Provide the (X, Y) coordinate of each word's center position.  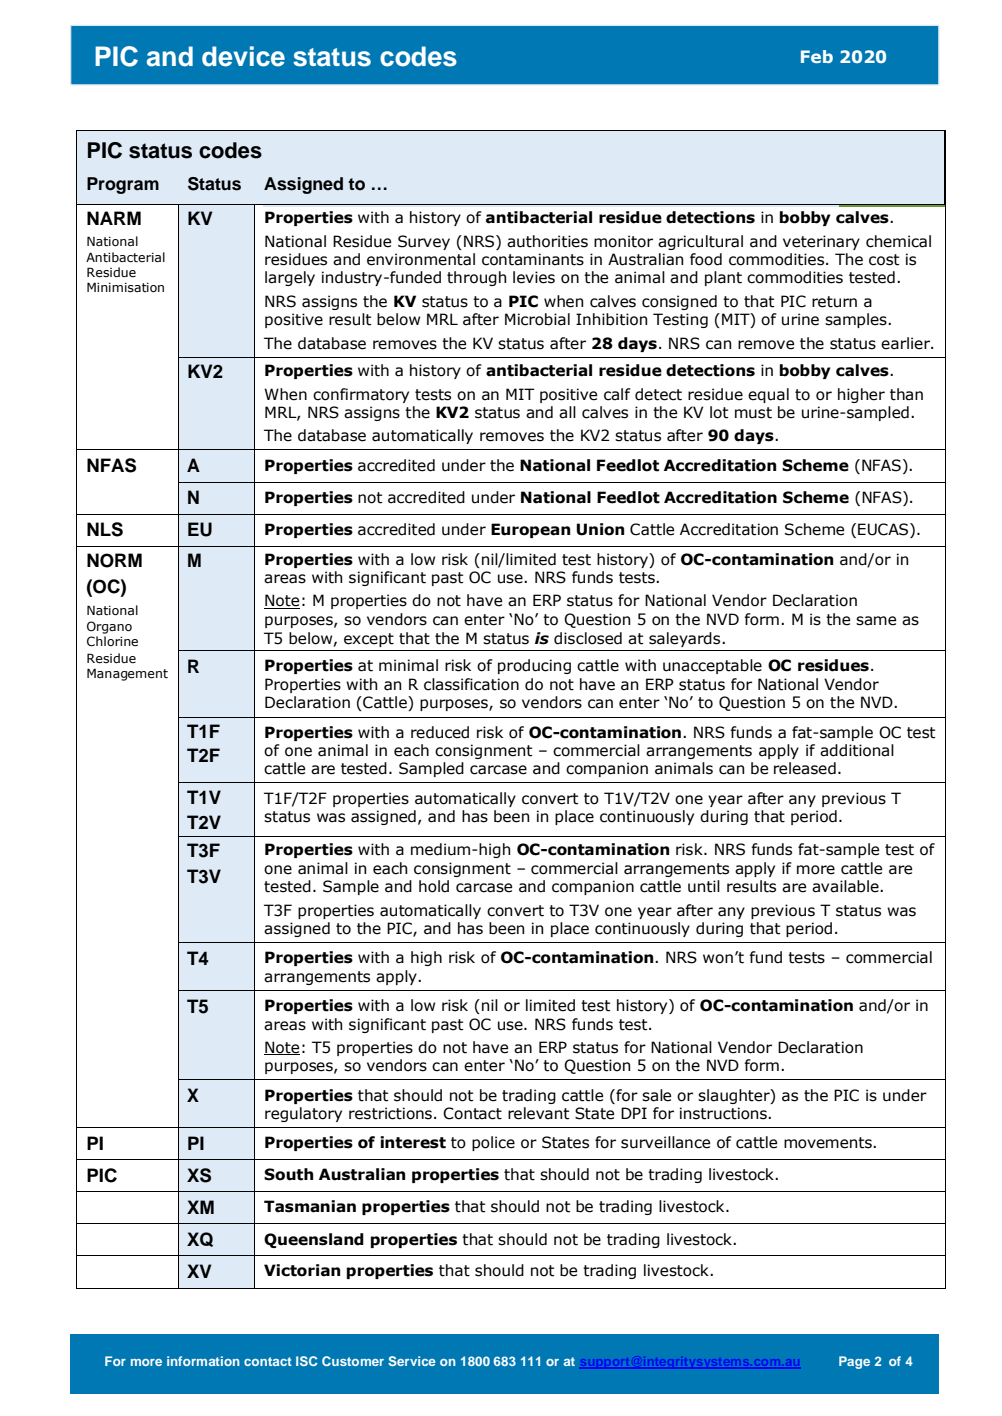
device (243, 56)
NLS (105, 529)
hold (434, 886)
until (704, 886)
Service (412, 1361)
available (846, 886)
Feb (817, 56)
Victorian (302, 1270)
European (530, 530)
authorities (547, 241)
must (753, 413)
